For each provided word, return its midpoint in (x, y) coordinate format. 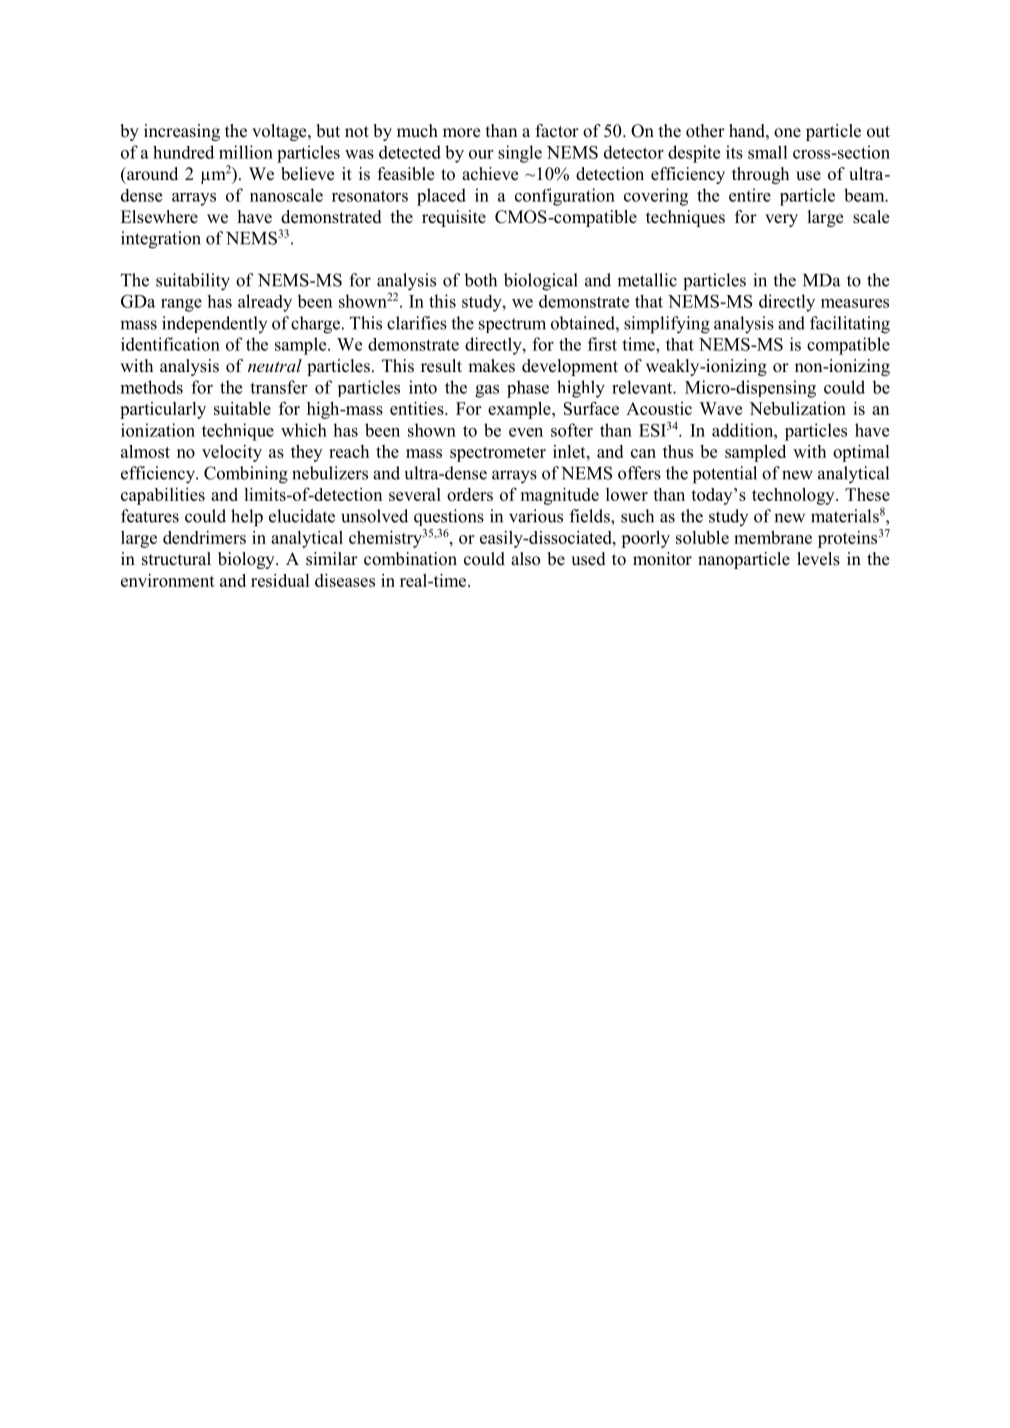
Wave (721, 408)
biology (247, 560)
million (246, 152)
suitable (242, 408)
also (525, 559)
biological (541, 282)
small (768, 152)
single (520, 154)
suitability (193, 282)
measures (855, 303)
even (526, 432)
